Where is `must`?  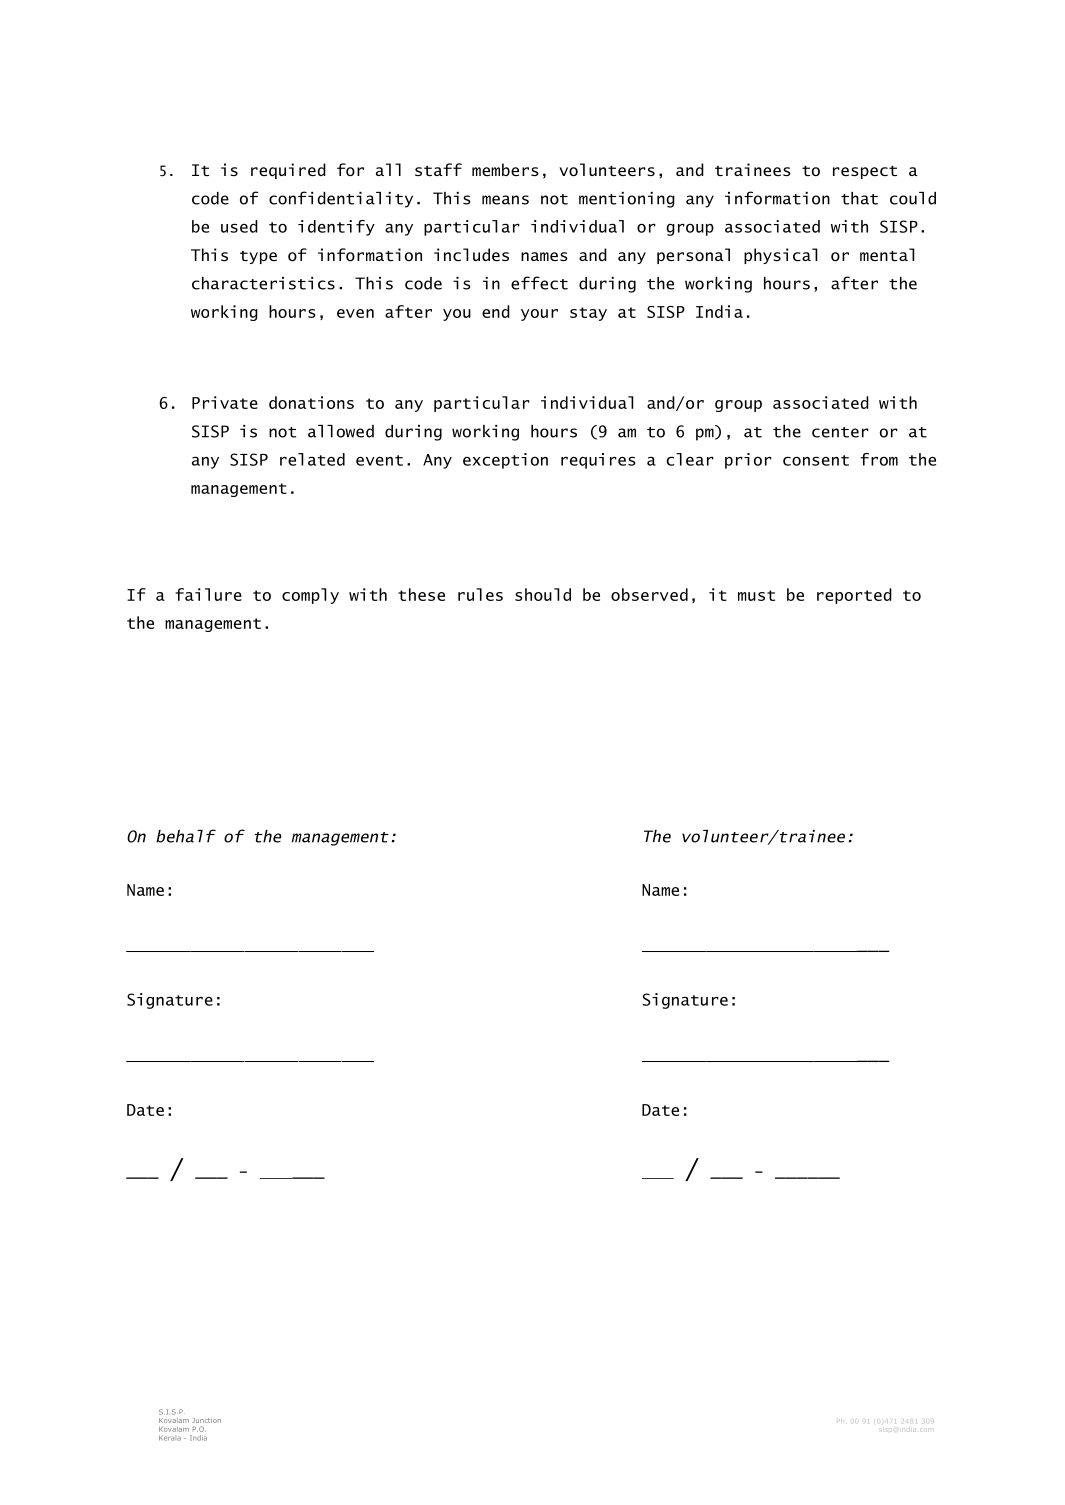 must is located at coordinates (756, 595).
